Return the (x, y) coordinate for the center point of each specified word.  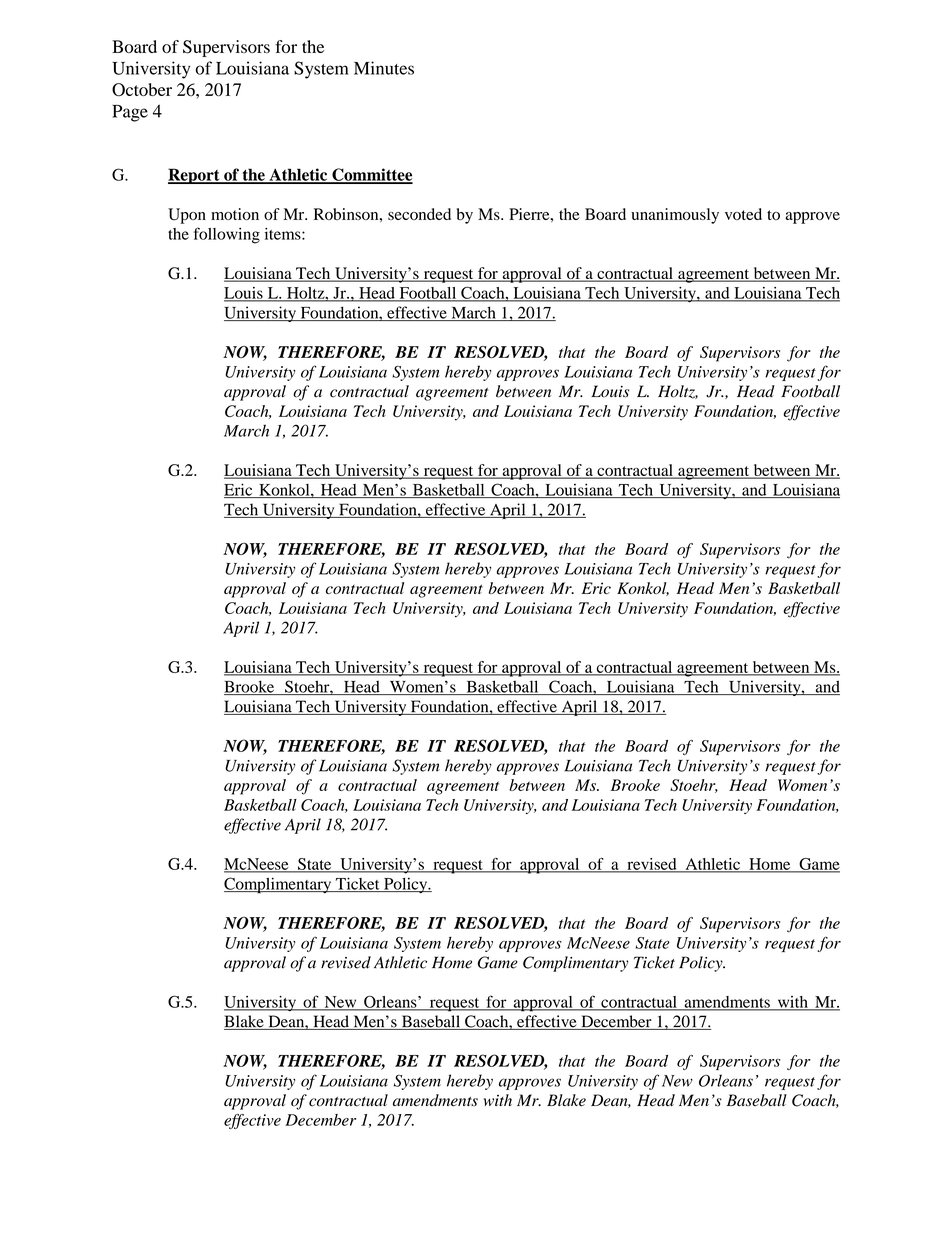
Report (195, 176)
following (227, 235)
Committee (371, 175)
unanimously (675, 216)
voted (743, 214)
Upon (187, 216)
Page (130, 113)
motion (235, 214)
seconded (419, 214)
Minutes (384, 68)
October (142, 90)
